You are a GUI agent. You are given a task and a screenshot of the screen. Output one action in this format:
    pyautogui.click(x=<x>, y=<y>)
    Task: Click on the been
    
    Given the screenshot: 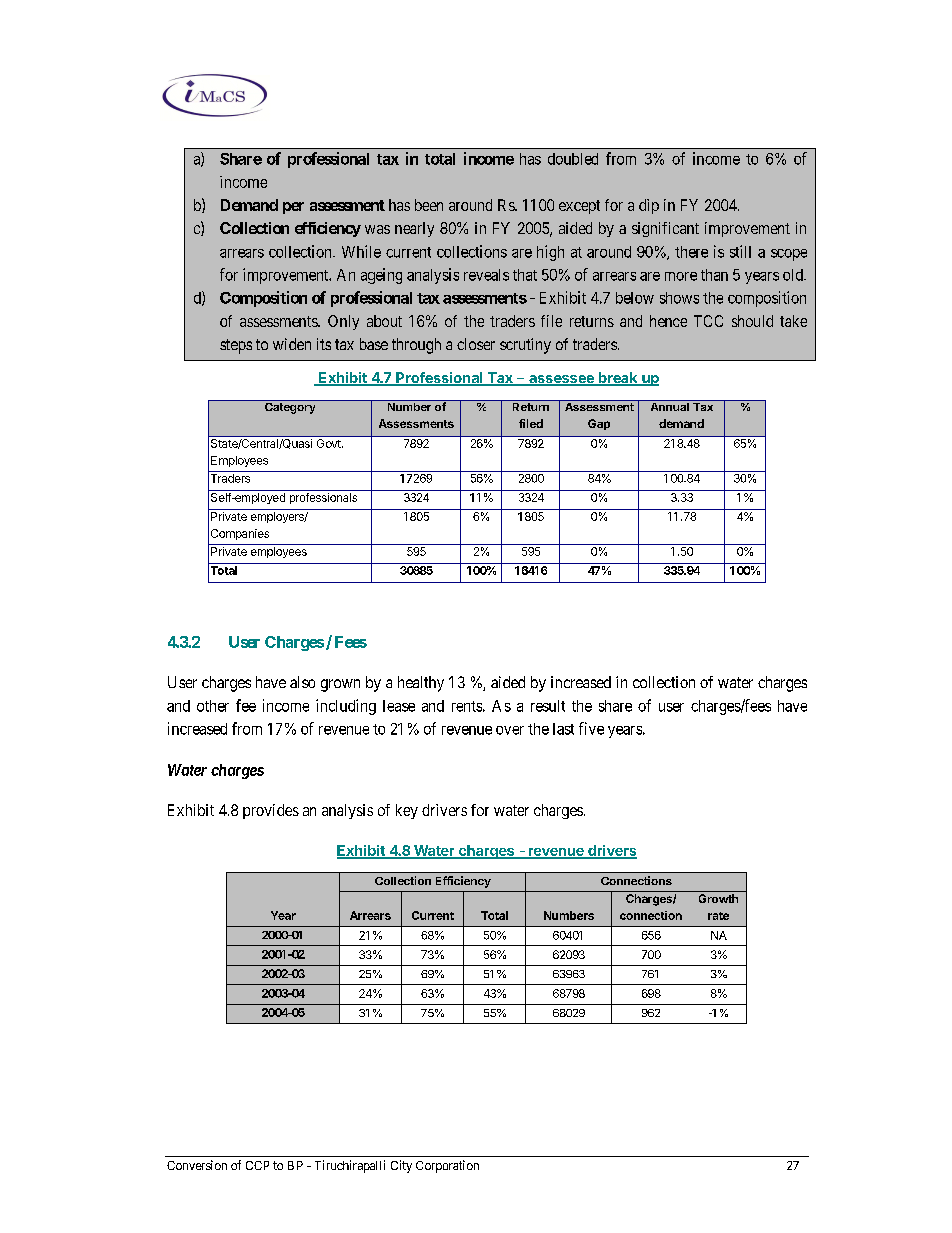 What is the action you would take?
    pyautogui.click(x=429, y=205)
